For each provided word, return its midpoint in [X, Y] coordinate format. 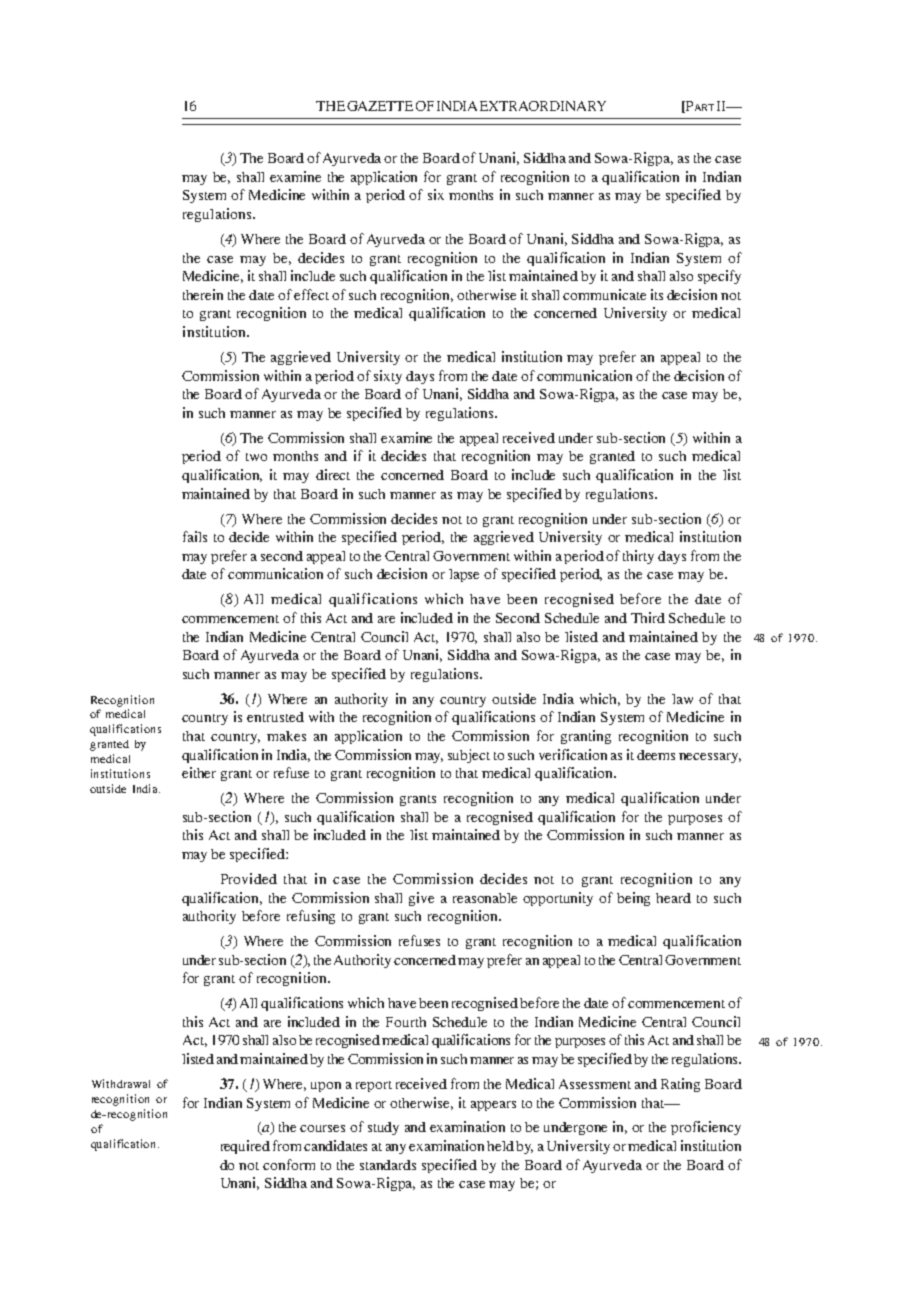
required [245, 1147]
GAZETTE [380, 106]
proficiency [706, 1128]
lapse [464, 575]
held [500, 1146]
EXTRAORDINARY [543, 106]
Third [648, 617]
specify [719, 277]
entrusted [275, 717]
